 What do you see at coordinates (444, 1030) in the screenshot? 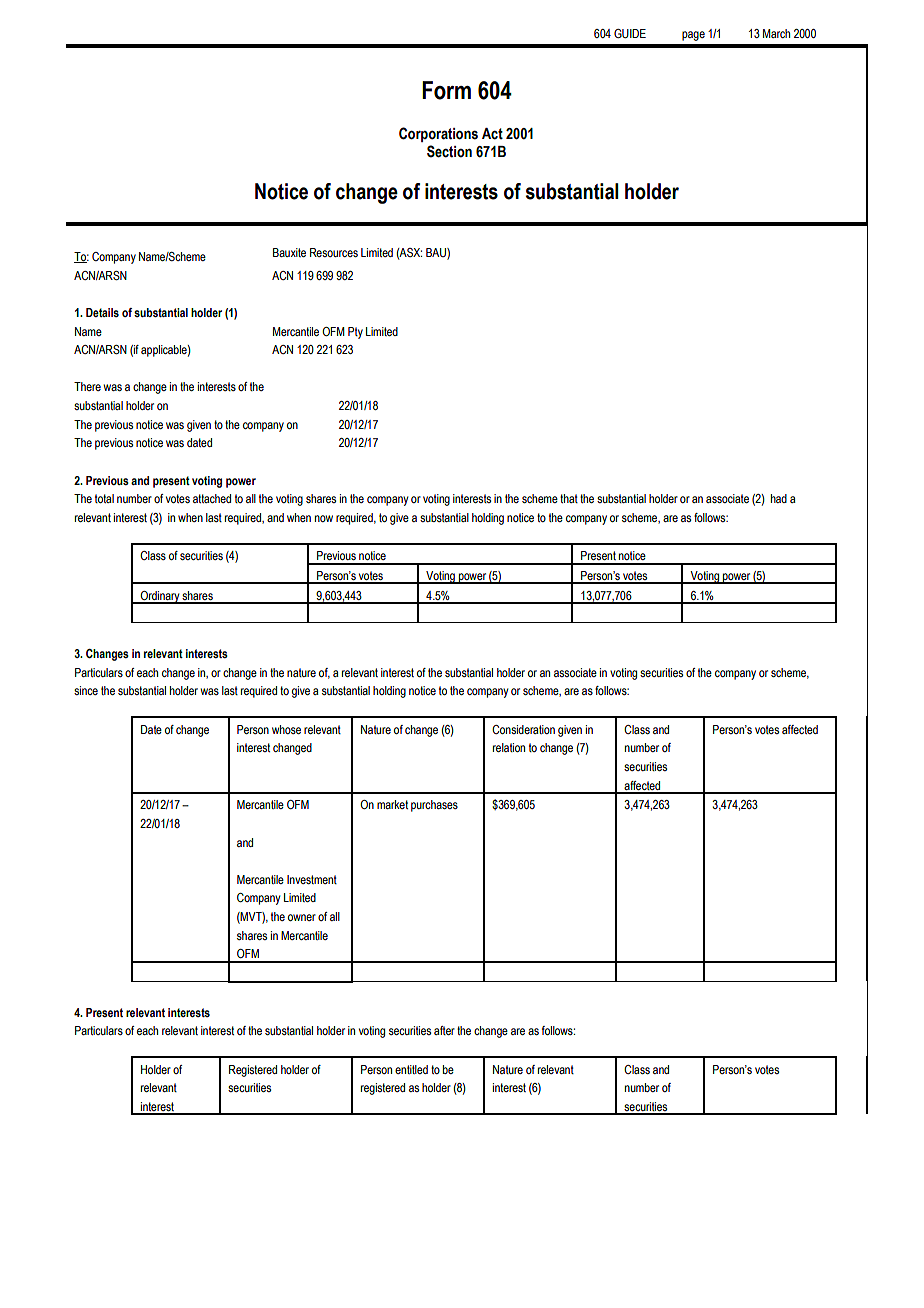
I see `after` at bounding box center [444, 1030].
